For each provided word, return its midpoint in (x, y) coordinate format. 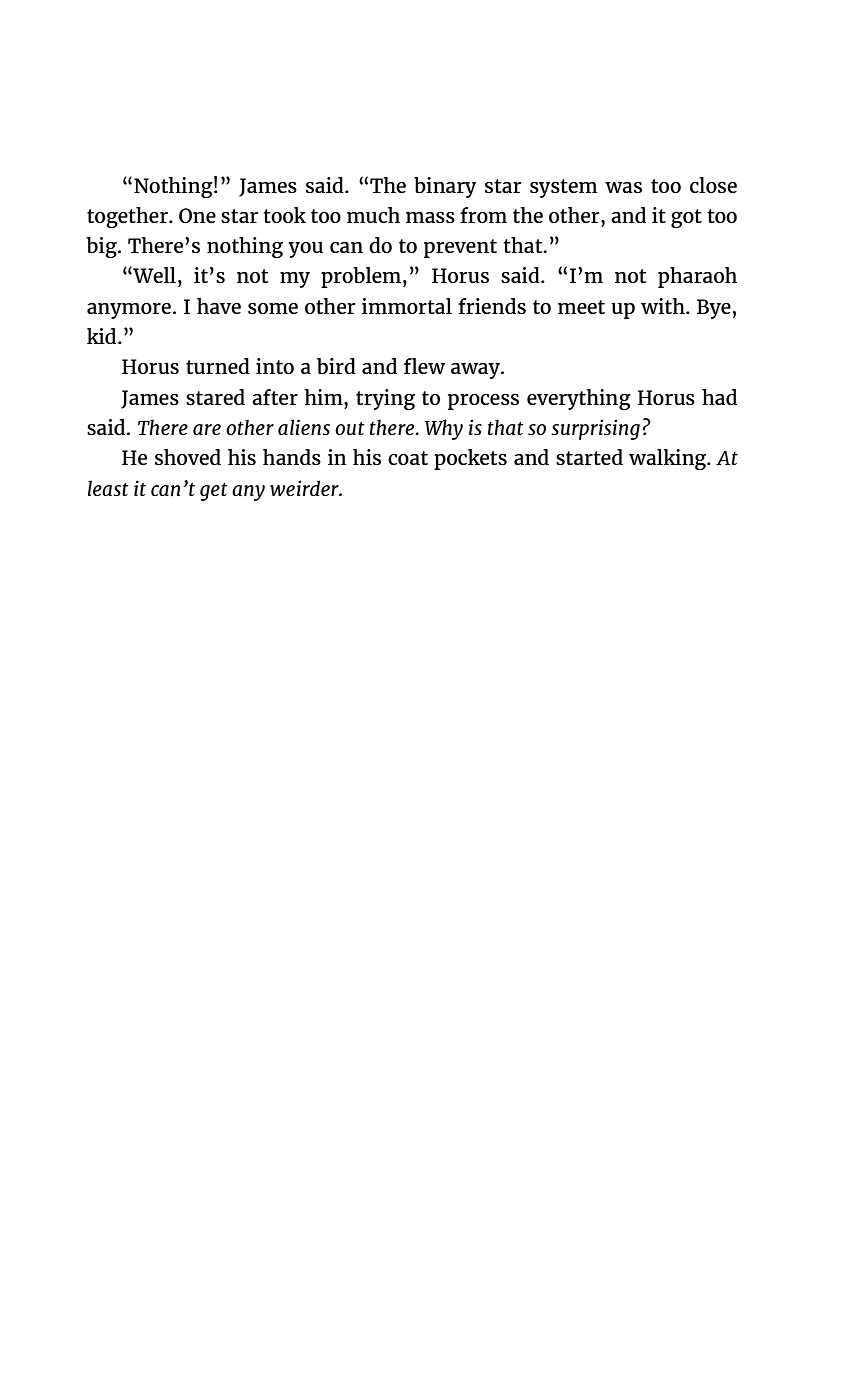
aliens (304, 427)
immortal (407, 306)
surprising (595, 429)
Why (444, 429)
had (719, 397)
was (623, 187)
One (197, 215)
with (664, 306)
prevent (460, 248)
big (102, 247)
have (219, 306)
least (108, 488)
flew (424, 366)
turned (218, 366)
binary (445, 187)
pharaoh (697, 277)
